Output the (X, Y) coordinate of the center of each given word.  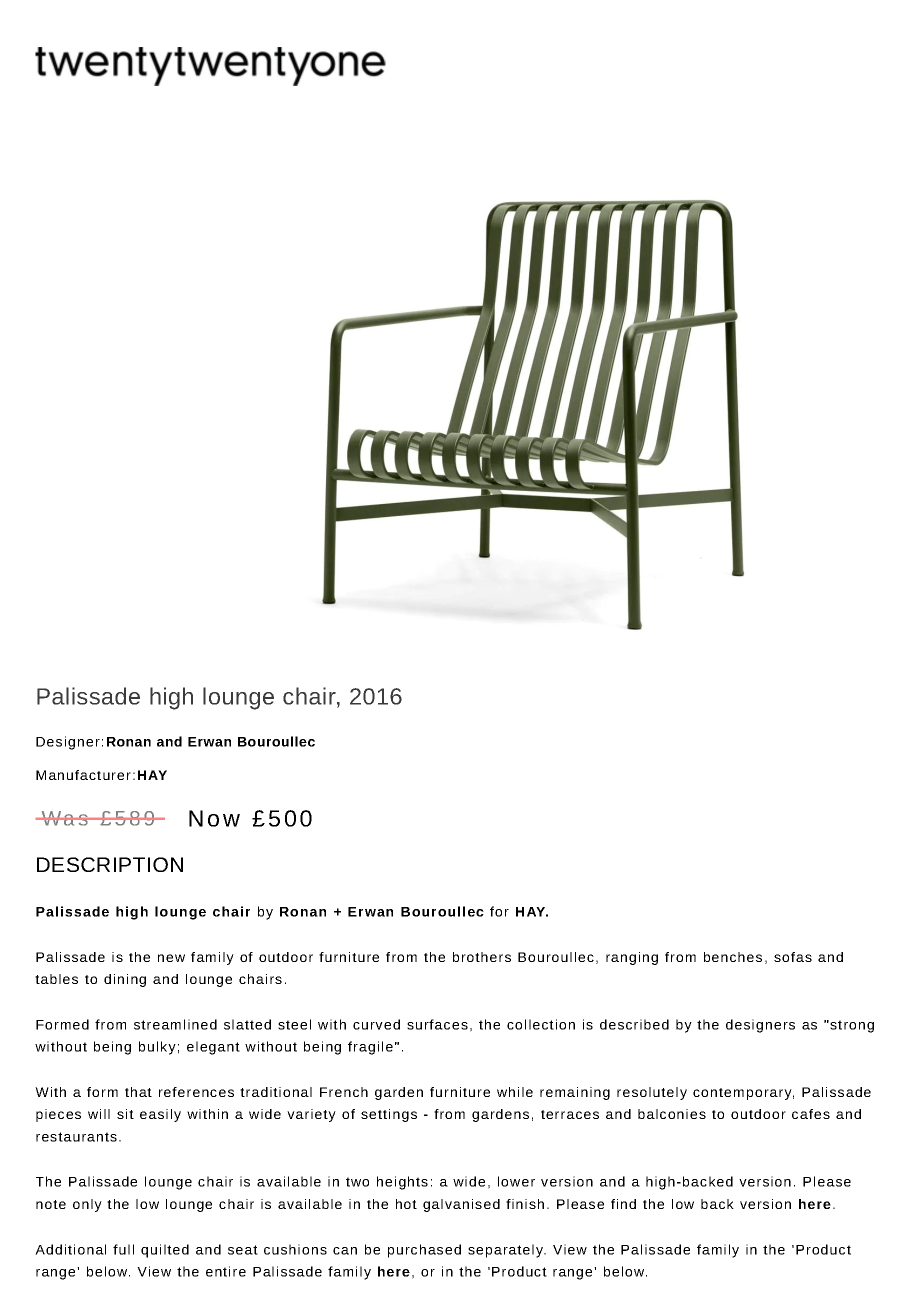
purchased (424, 1251)
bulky (157, 1048)
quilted (165, 1251)
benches (733, 957)
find (623, 1204)
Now (214, 818)
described (634, 1024)
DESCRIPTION (110, 864)
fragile (370, 1048)
